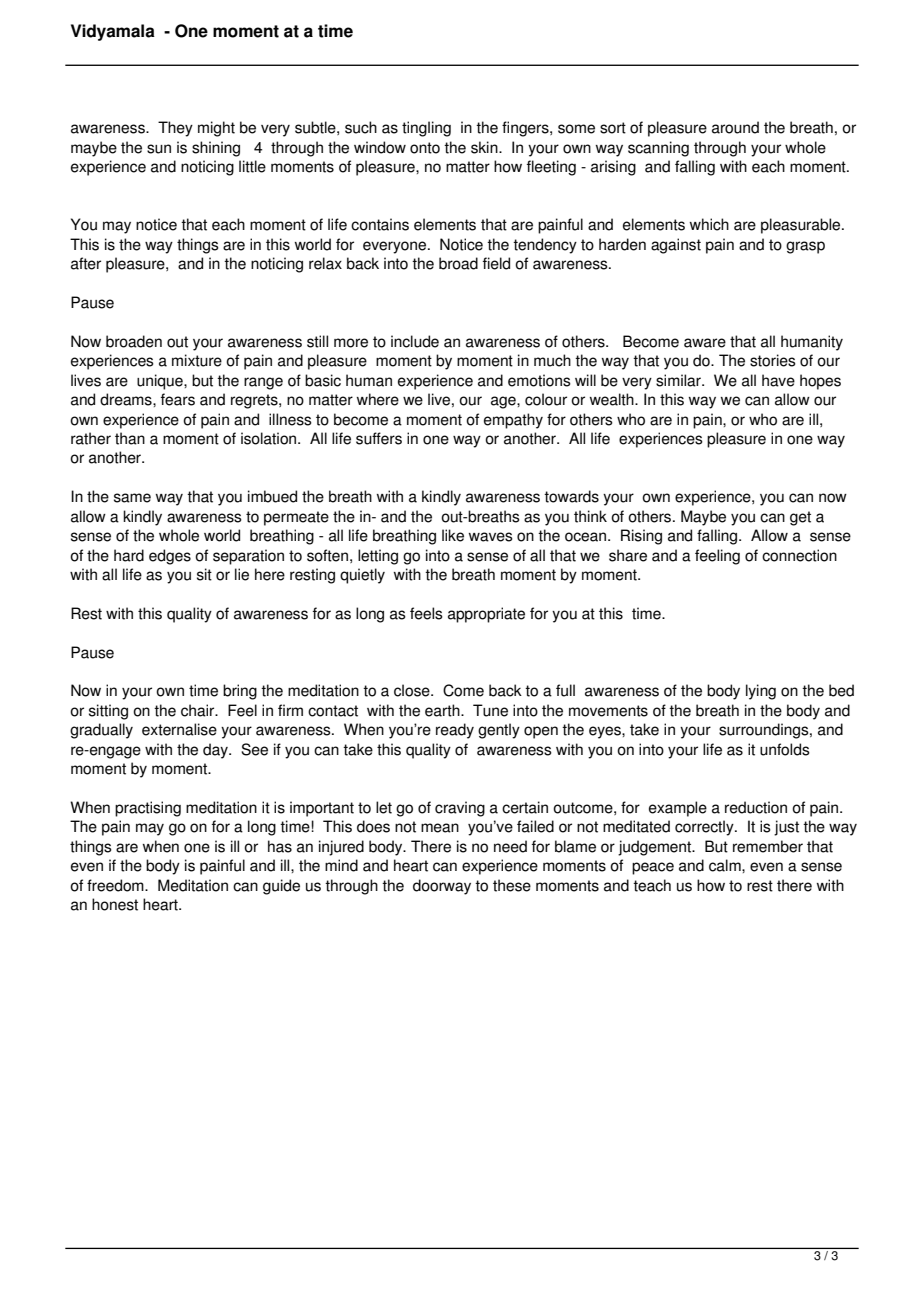 This screenshot has width=924, height=1308. Describe the element at coordinates (442, 887) in the screenshot. I see `doorway` at that location.
